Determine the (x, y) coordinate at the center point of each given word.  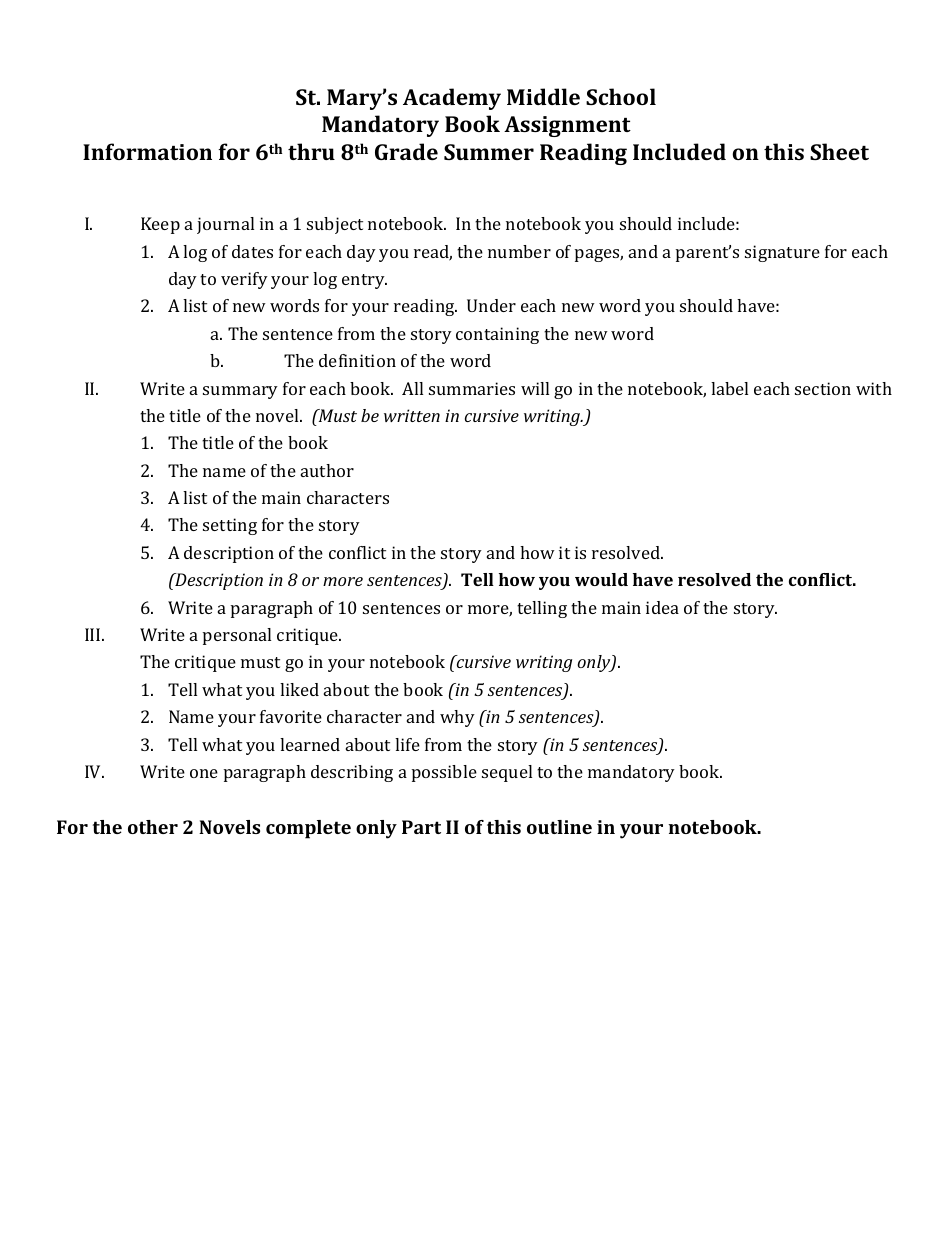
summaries (472, 388)
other (153, 827)
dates (252, 251)
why (457, 718)
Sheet (839, 151)
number (519, 251)
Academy (452, 99)
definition (357, 360)
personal (237, 636)
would (601, 579)
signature (782, 253)
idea (662, 607)
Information (147, 151)
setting (230, 526)
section (823, 388)
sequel (507, 773)
